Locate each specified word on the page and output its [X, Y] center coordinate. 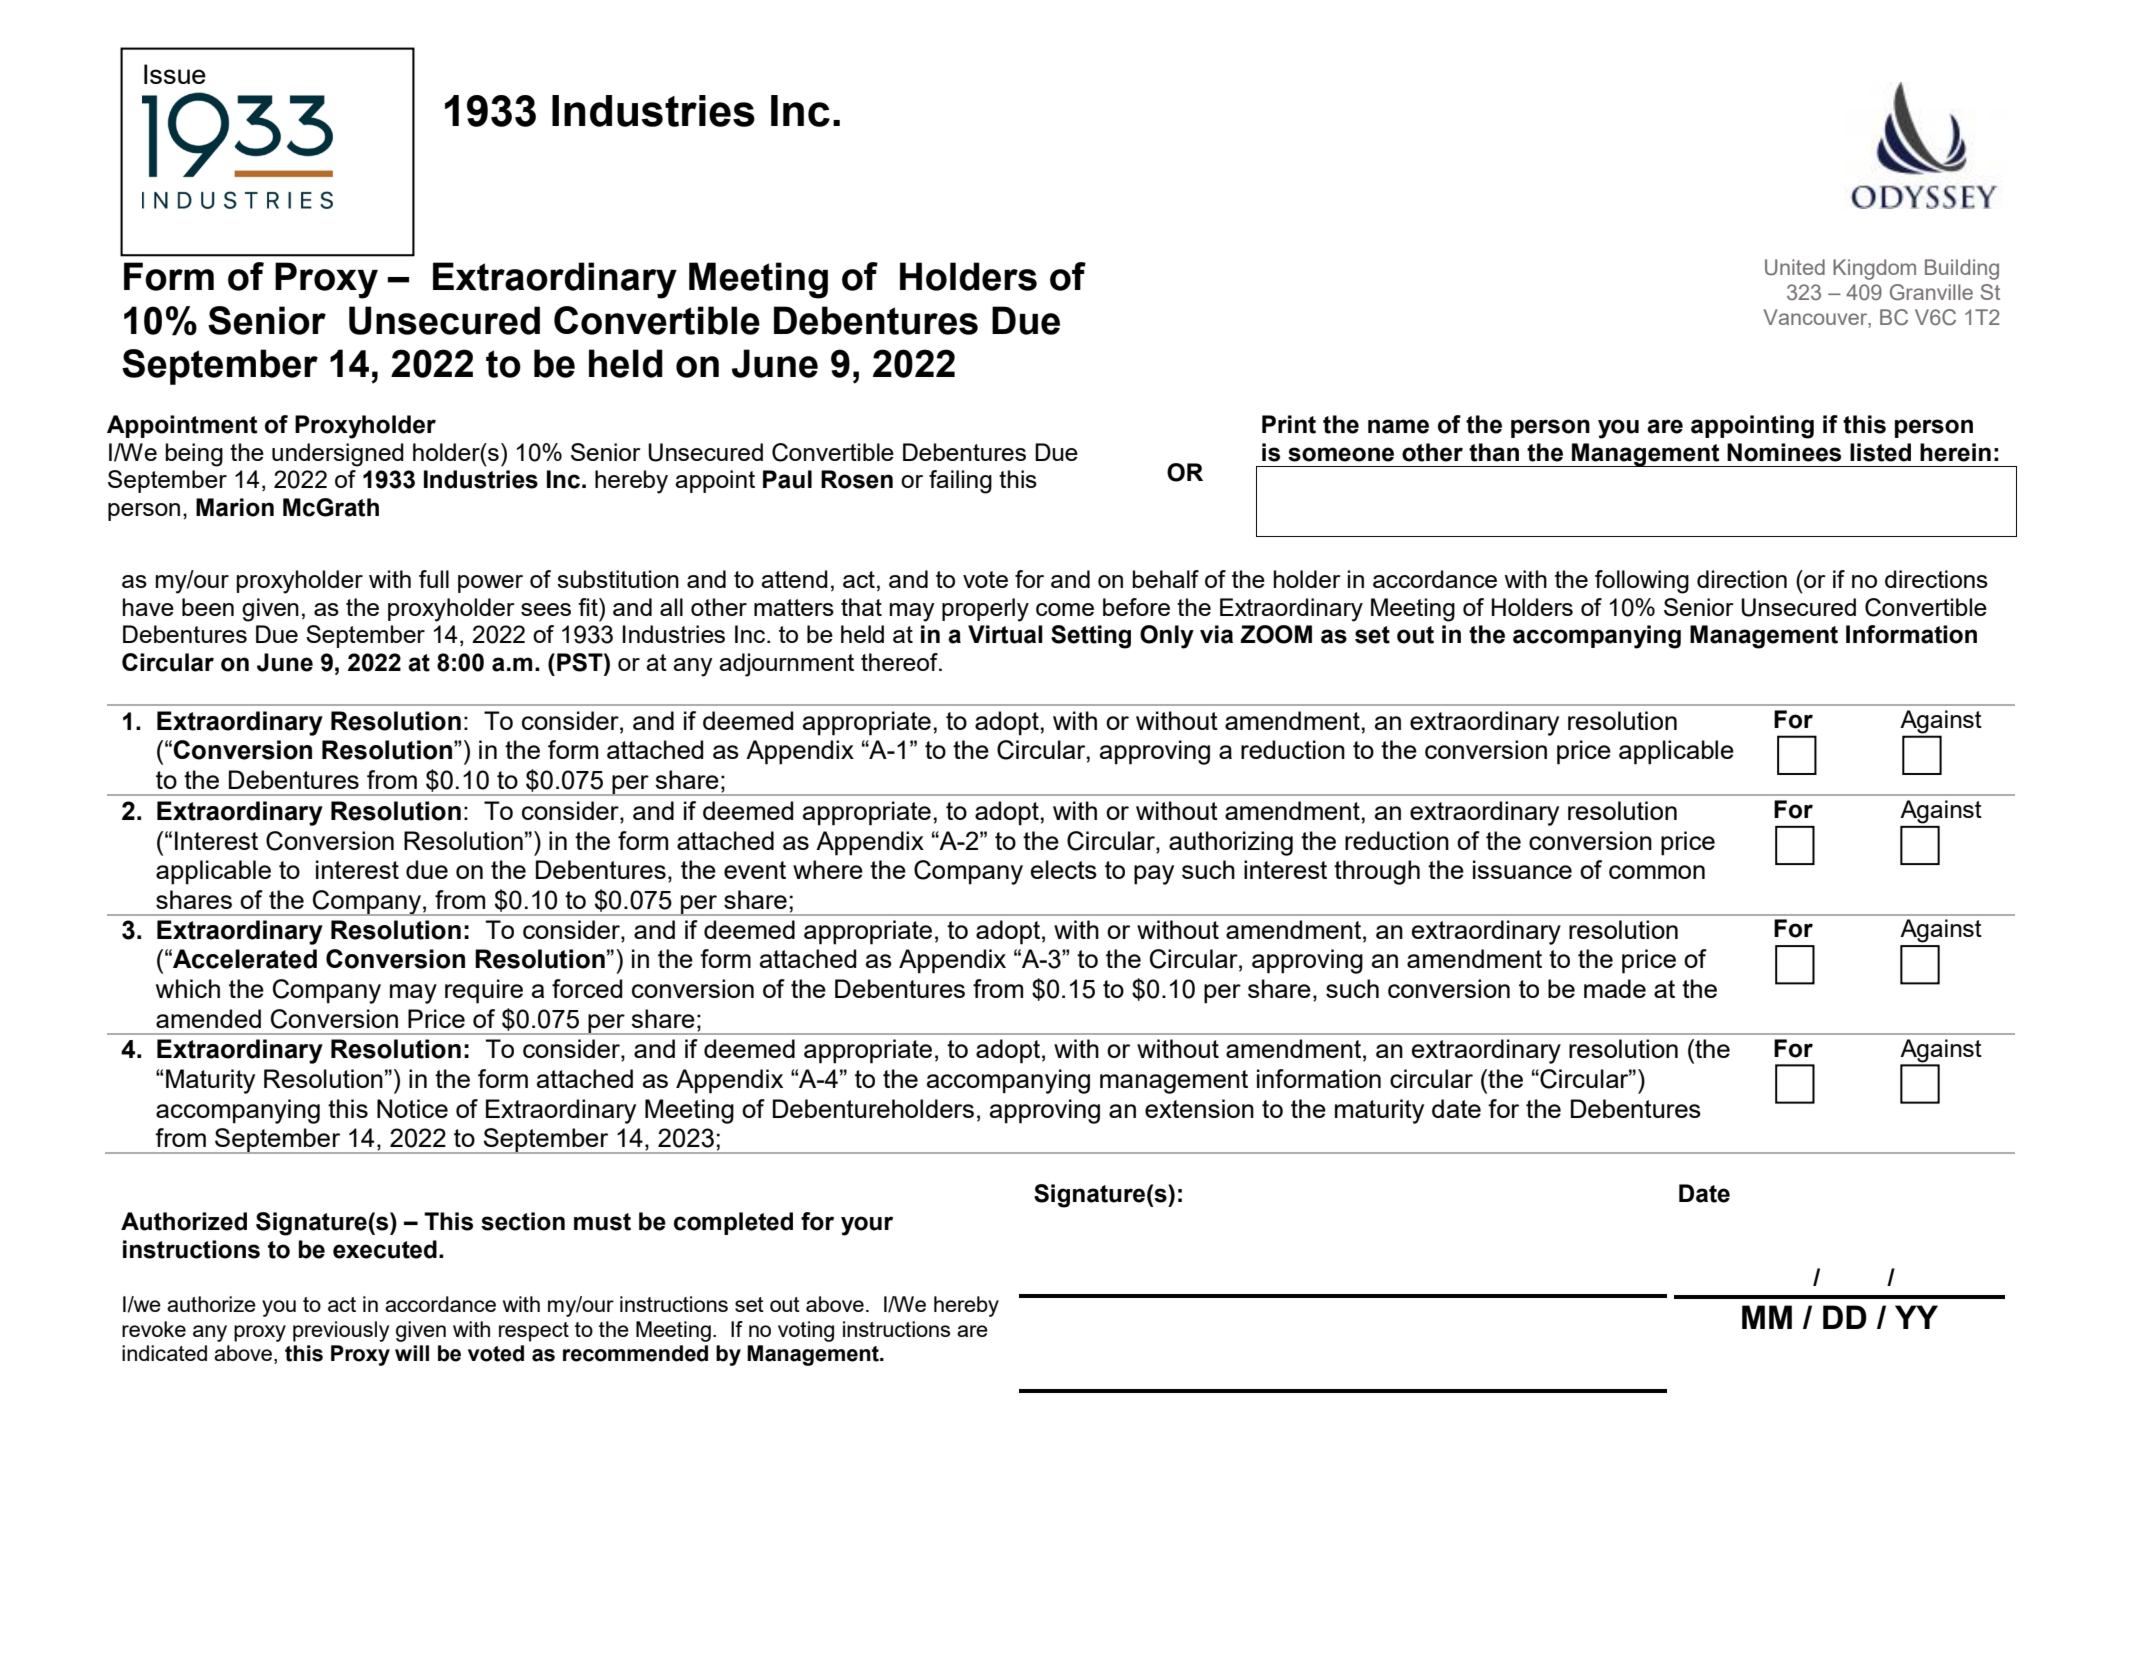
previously [341, 1331]
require [484, 991]
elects [1064, 869]
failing [960, 482]
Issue [175, 74]
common [1657, 872]
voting [806, 1331]
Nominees [1784, 452]
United [1795, 267]
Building [1962, 269]
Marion [235, 507]
